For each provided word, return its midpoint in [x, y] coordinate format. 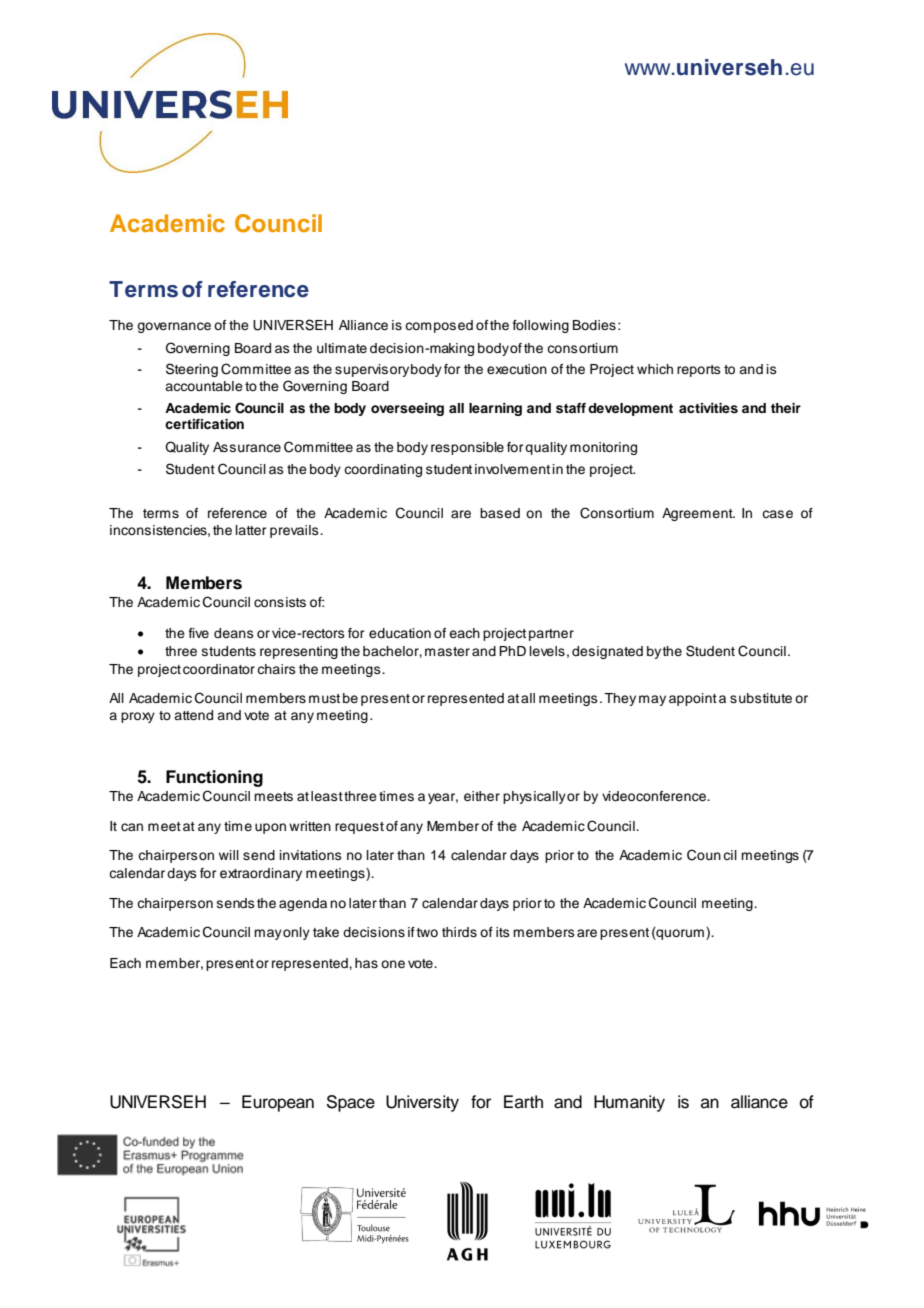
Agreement [698, 514]
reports [699, 371]
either [482, 796]
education [400, 633]
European [278, 1103]
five [199, 633]
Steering [192, 370]
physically [534, 797]
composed [439, 326]
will [229, 855]
